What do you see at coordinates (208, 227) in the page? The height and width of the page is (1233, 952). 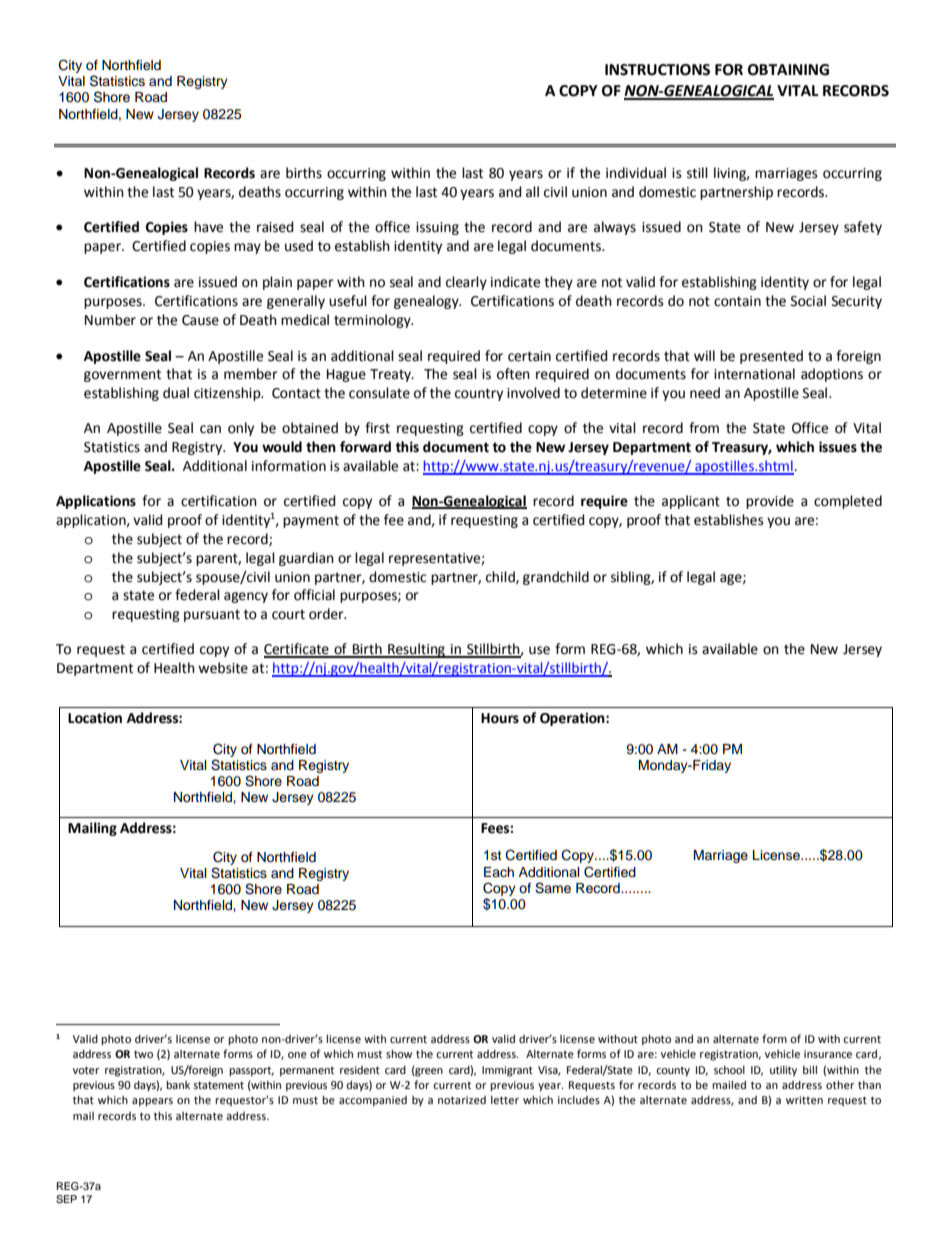 I see `have` at bounding box center [208, 227].
